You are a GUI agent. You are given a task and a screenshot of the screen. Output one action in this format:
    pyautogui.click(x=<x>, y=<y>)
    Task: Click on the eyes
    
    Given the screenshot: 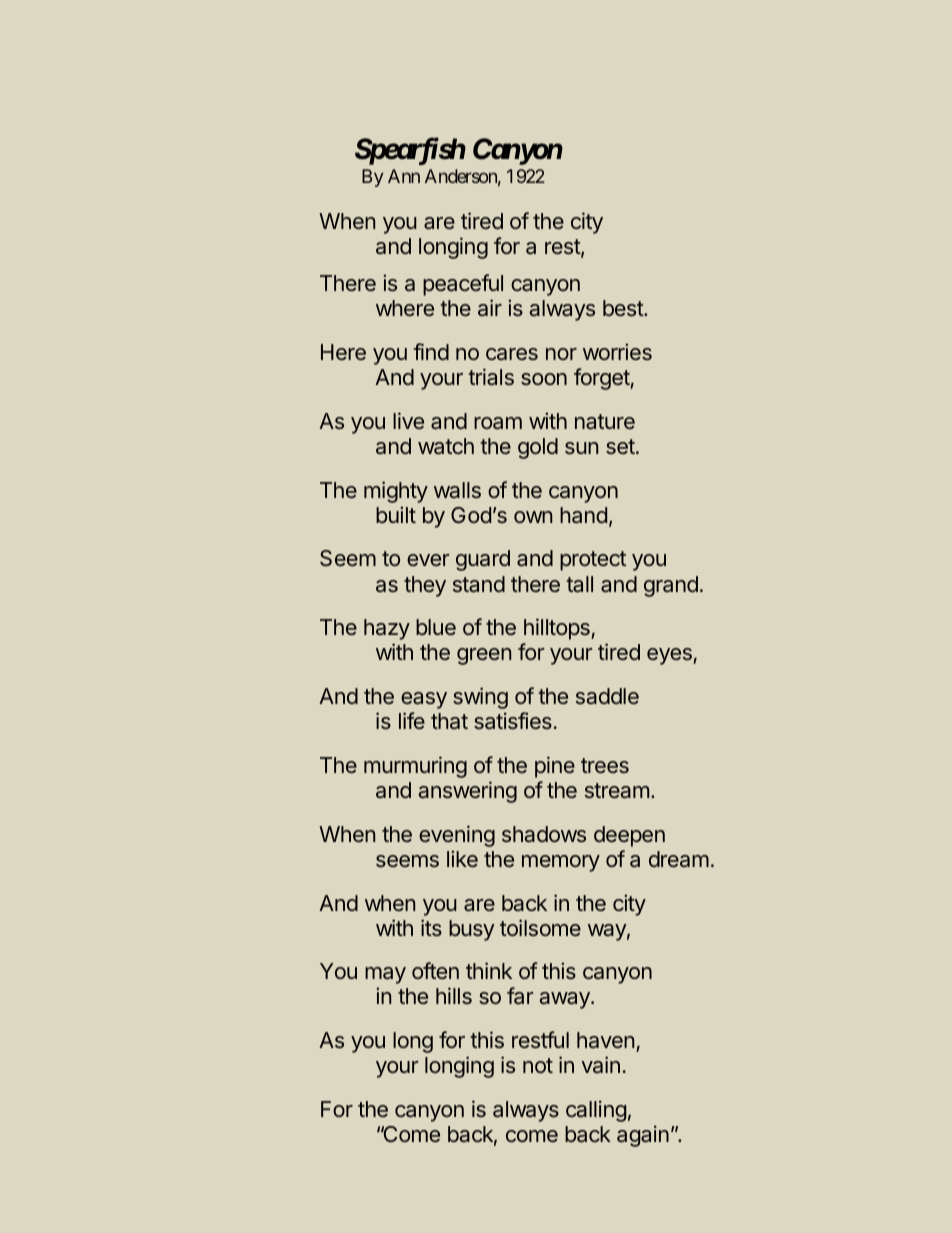 What is the action you would take?
    pyautogui.click(x=670, y=656)
